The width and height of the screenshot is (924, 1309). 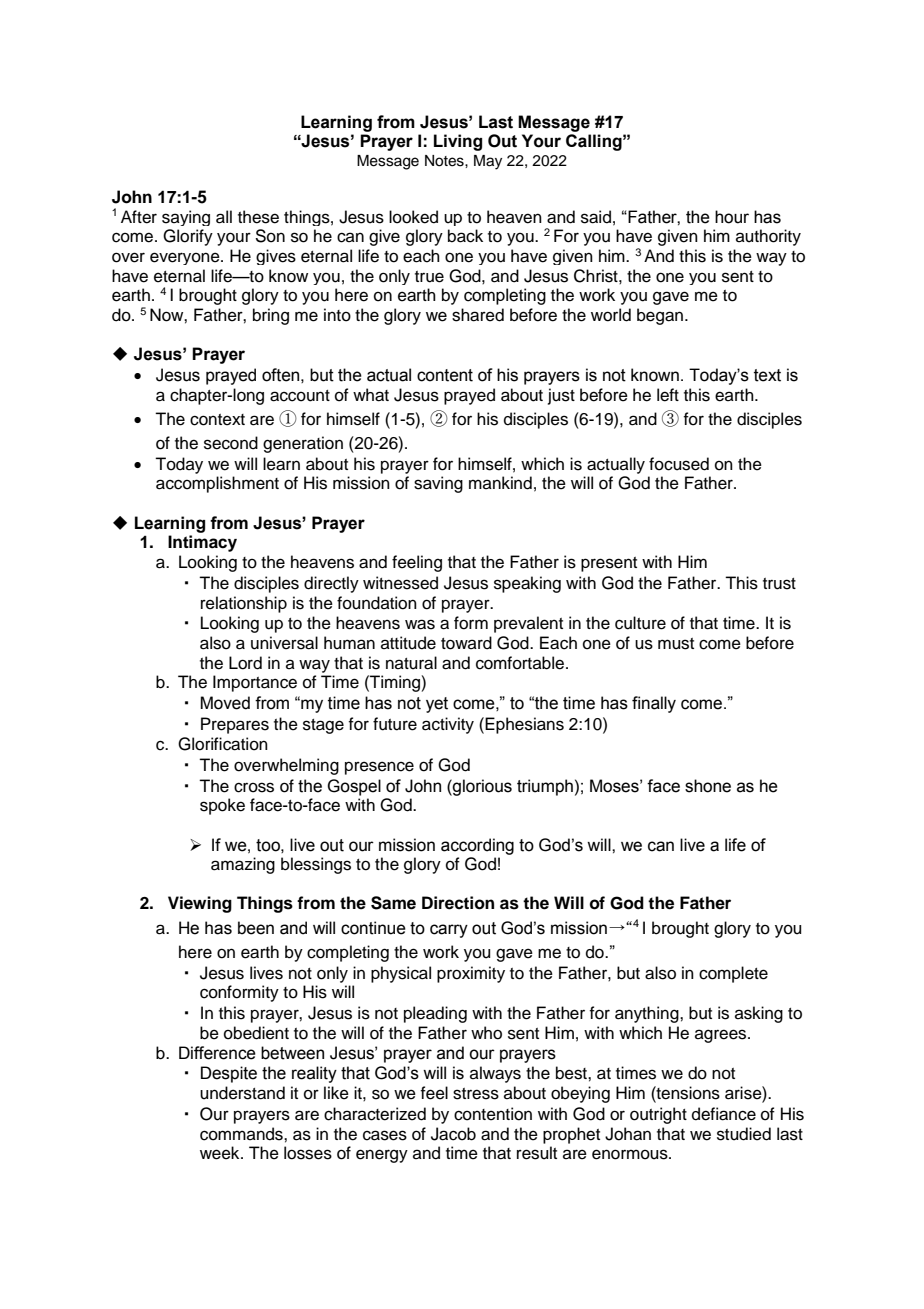 What do you see at coordinates (371, 395) in the screenshot?
I see `what` at bounding box center [371, 395].
